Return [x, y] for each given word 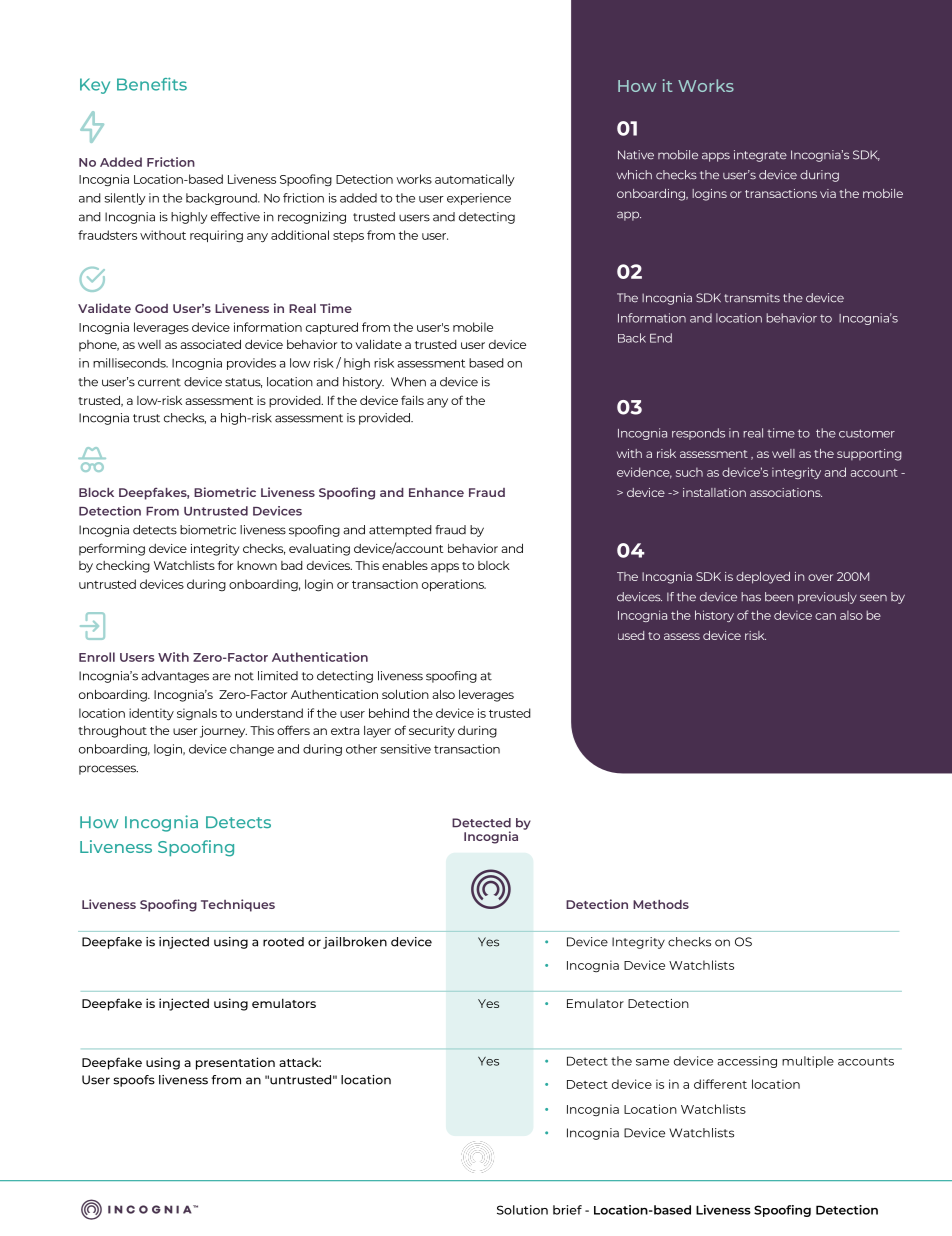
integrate [760, 156]
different [720, 1084]
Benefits [152, 84]
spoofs [134, 1081]
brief [567, 1210]
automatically [475, 180]
